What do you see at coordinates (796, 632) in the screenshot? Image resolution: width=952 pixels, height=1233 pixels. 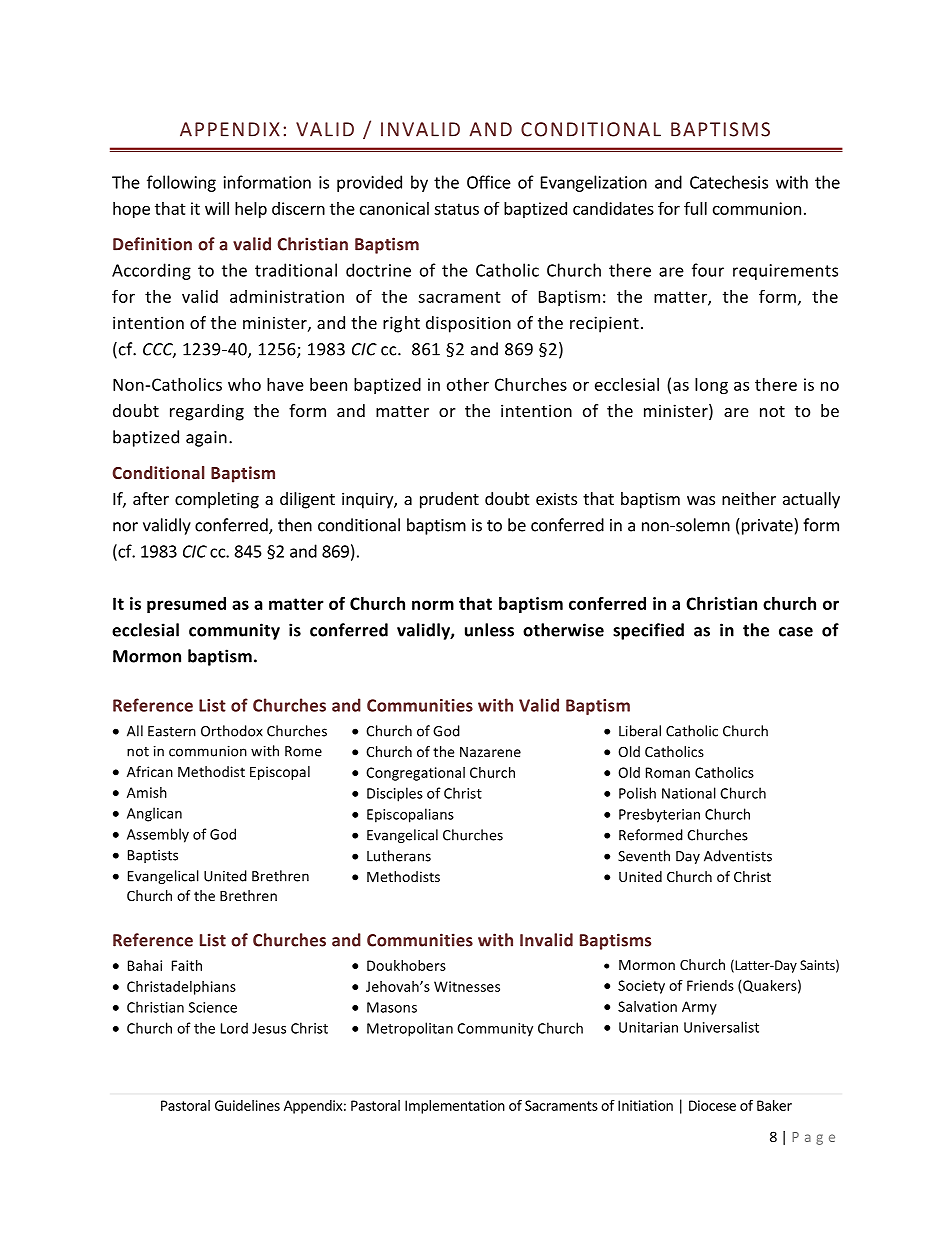 I see `case` at bounding box center [796, 632].
